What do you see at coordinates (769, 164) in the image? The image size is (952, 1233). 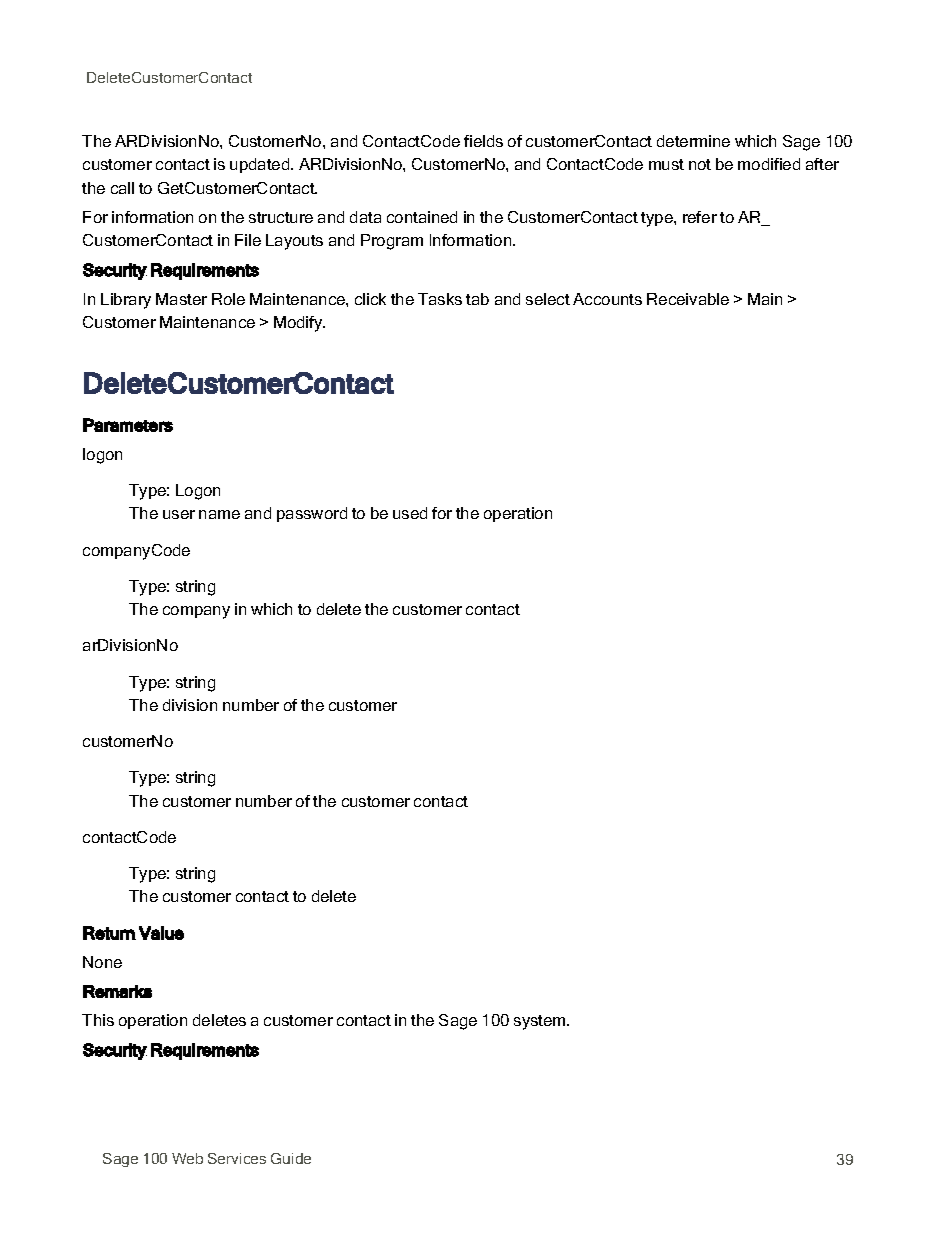 I see `modified` at bounding box center [769, 164].
